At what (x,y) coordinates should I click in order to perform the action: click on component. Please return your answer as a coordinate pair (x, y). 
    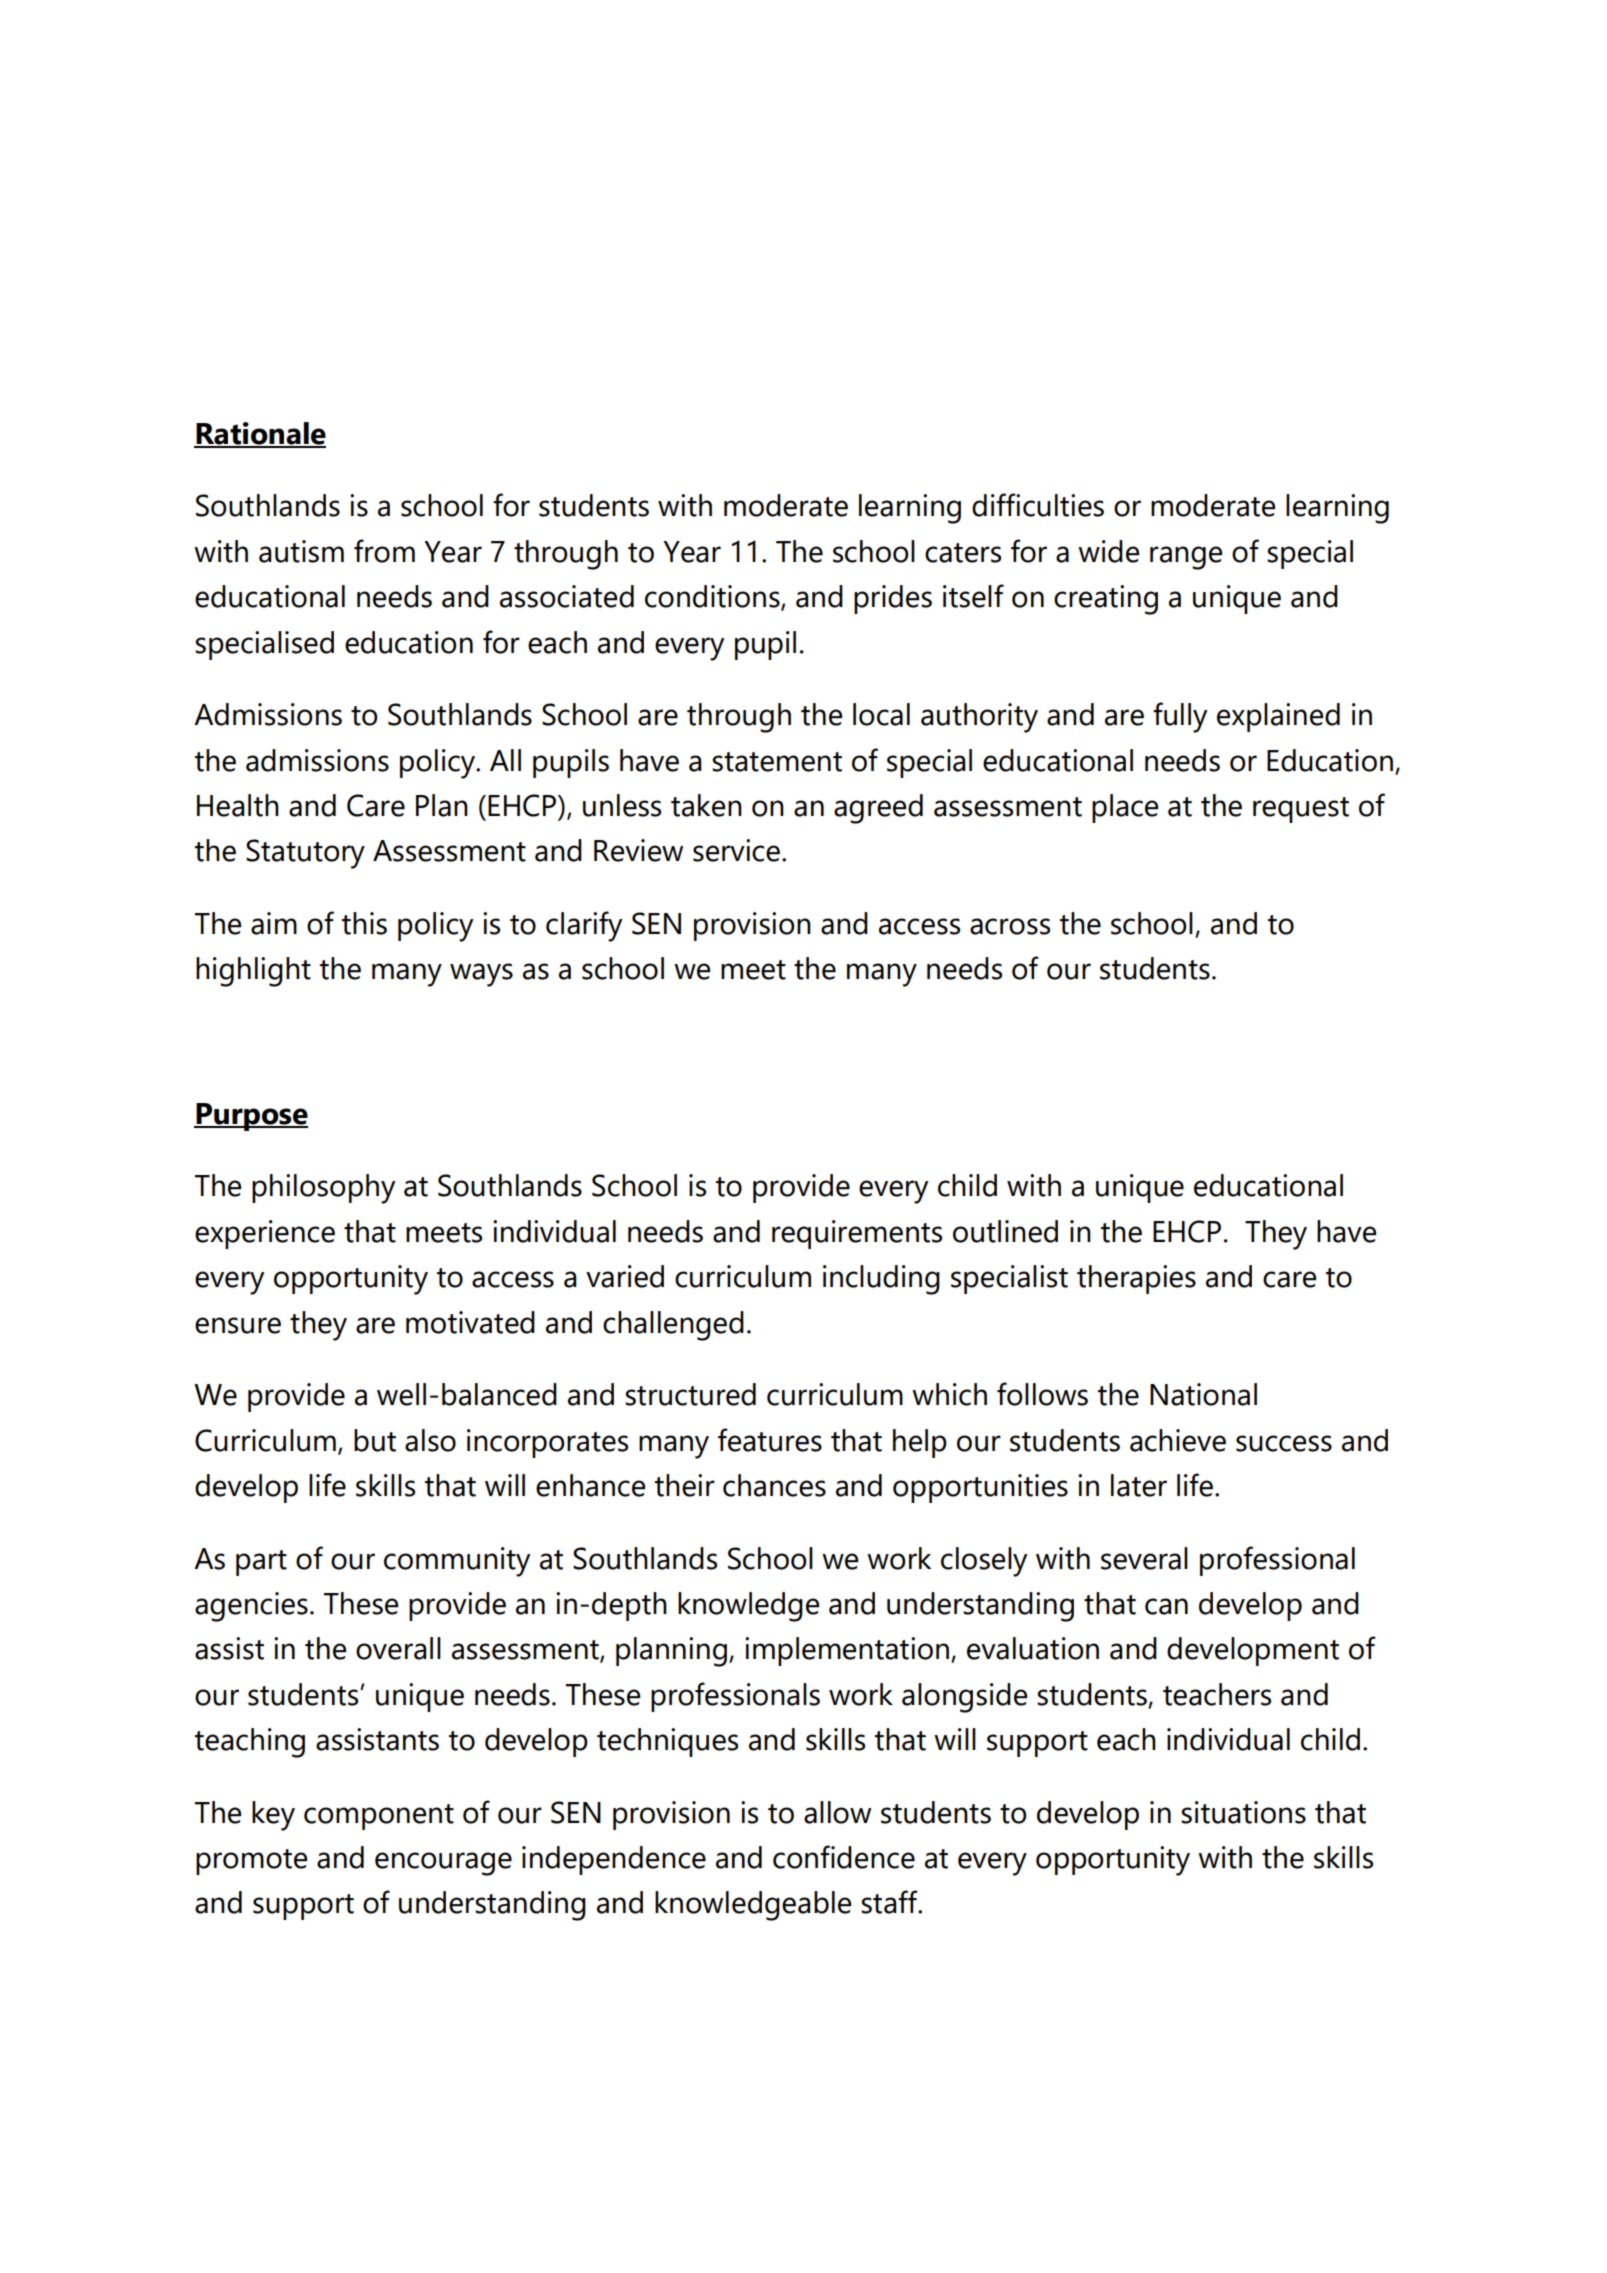
    Looking at the image, I should click on (379, 1817).
